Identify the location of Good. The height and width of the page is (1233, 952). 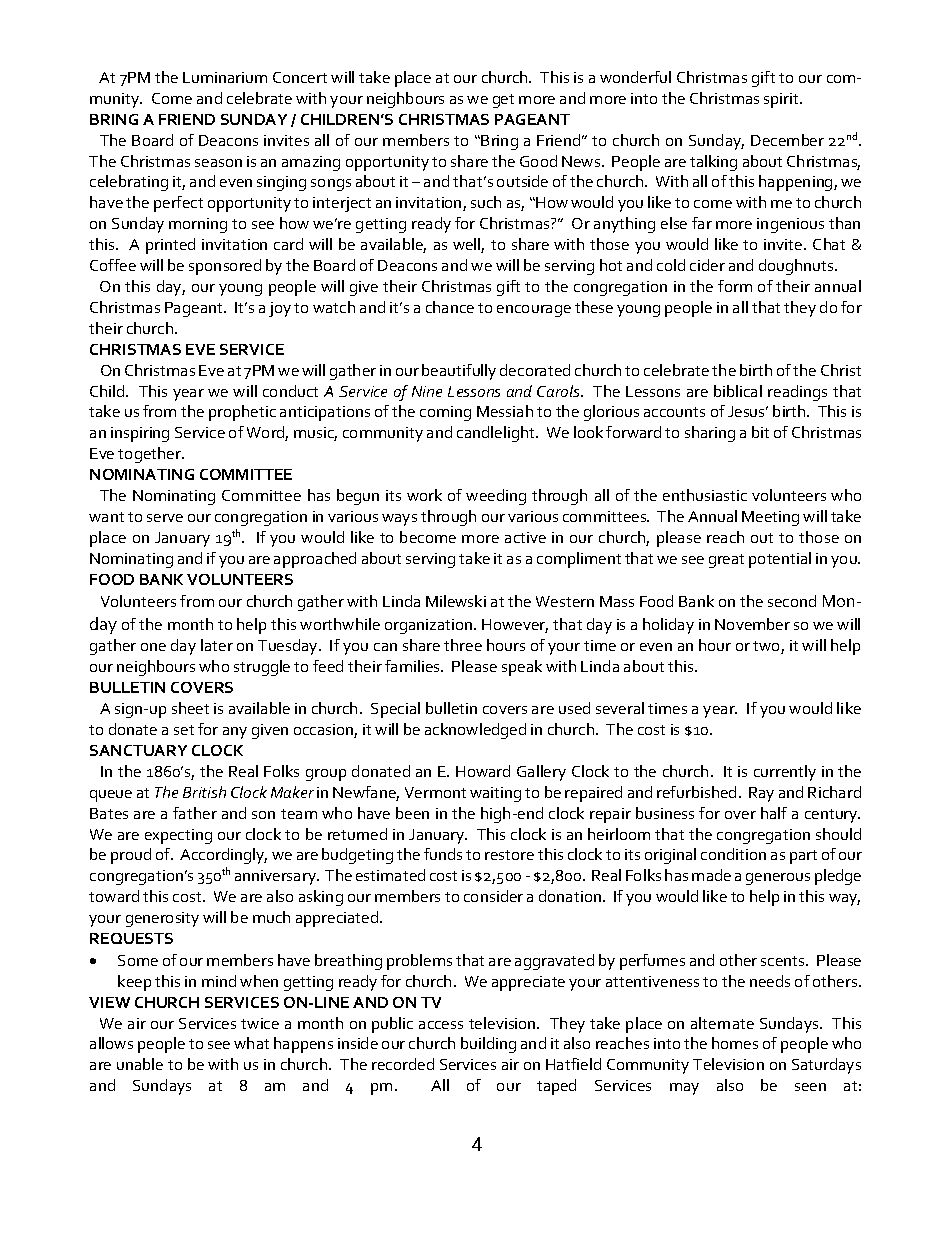
(538, 161).
